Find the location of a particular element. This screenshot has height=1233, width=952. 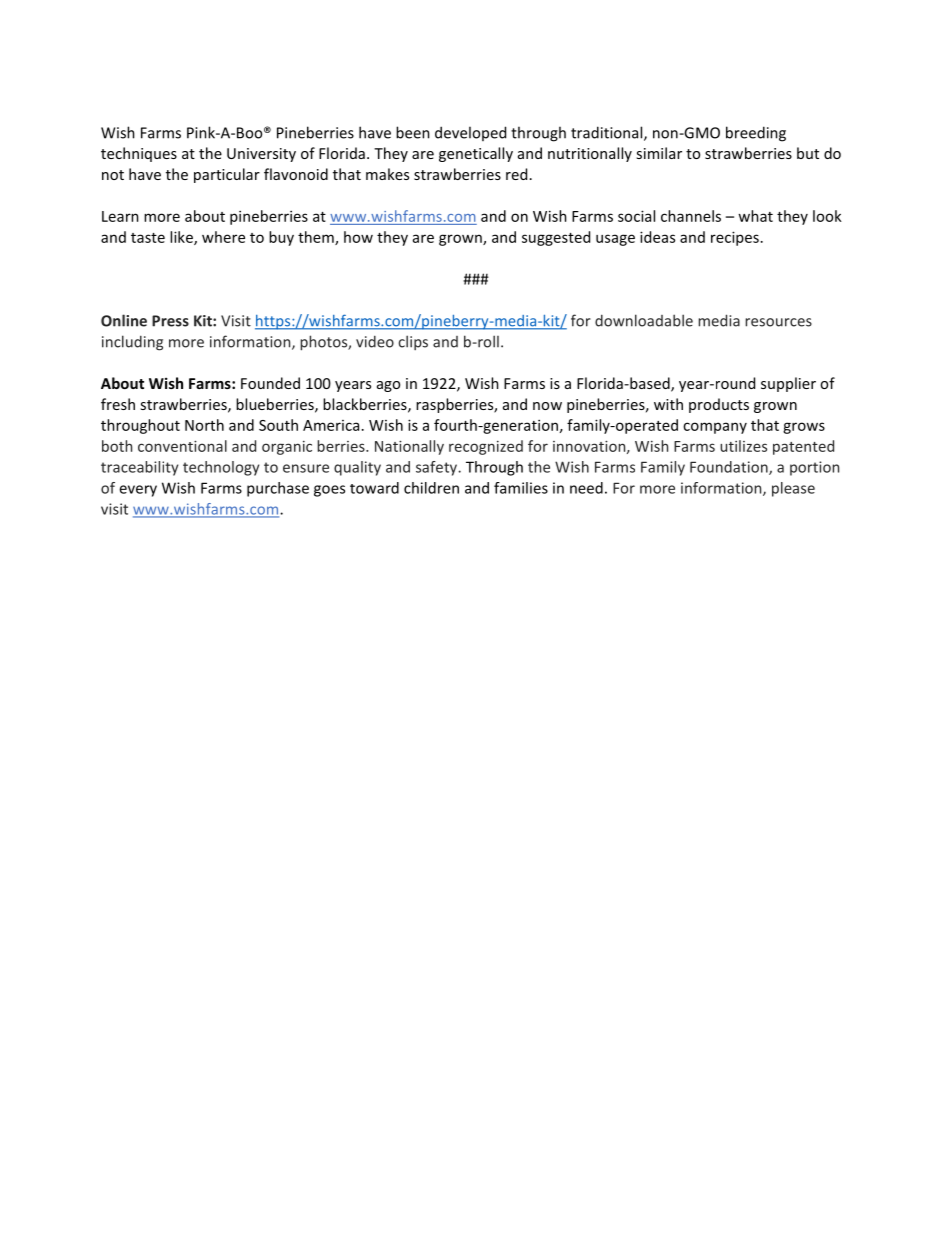

Founded is located at coordinates (270, 383).
